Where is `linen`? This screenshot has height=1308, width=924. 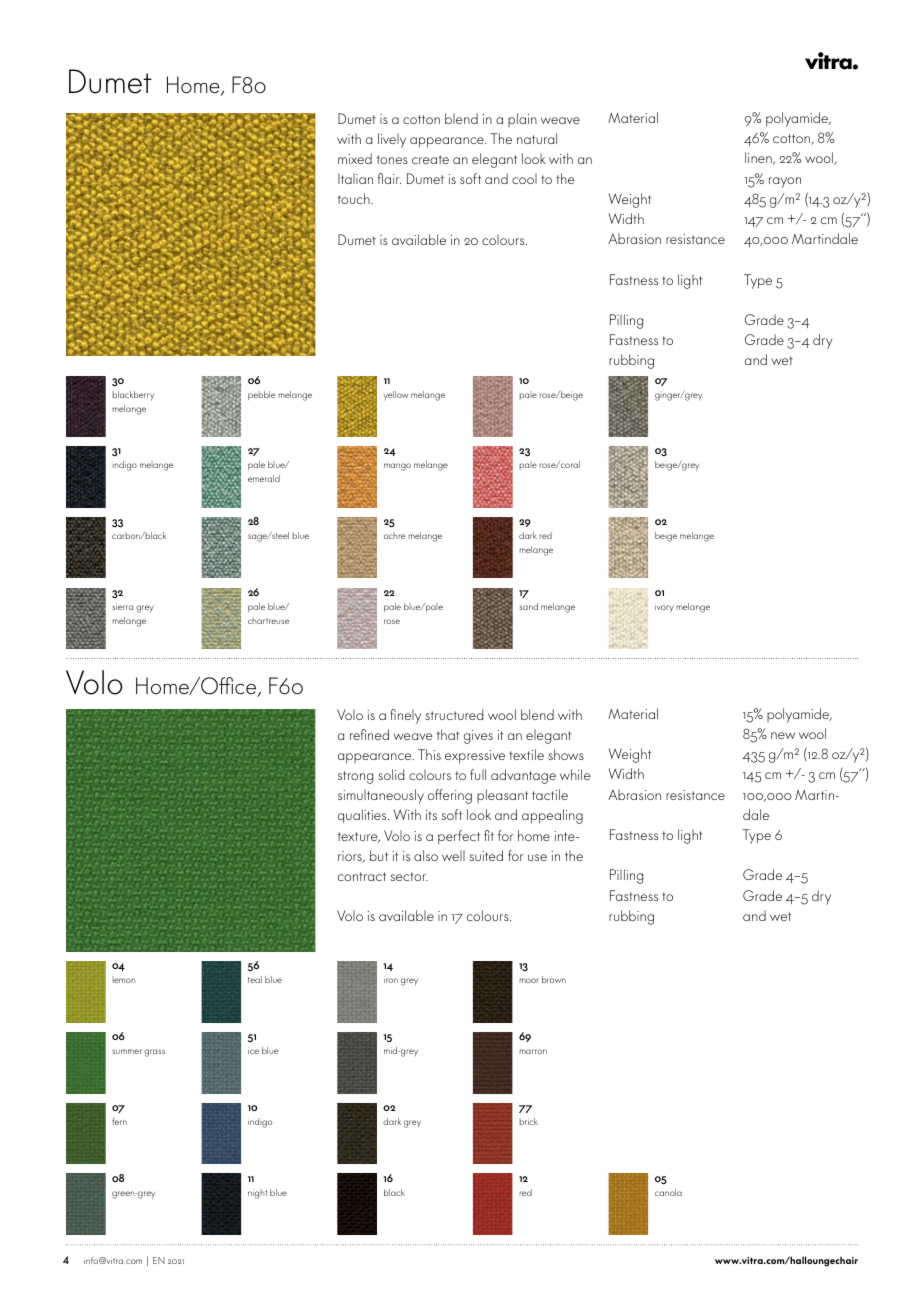 linen is located at coordinates (759, 158).
